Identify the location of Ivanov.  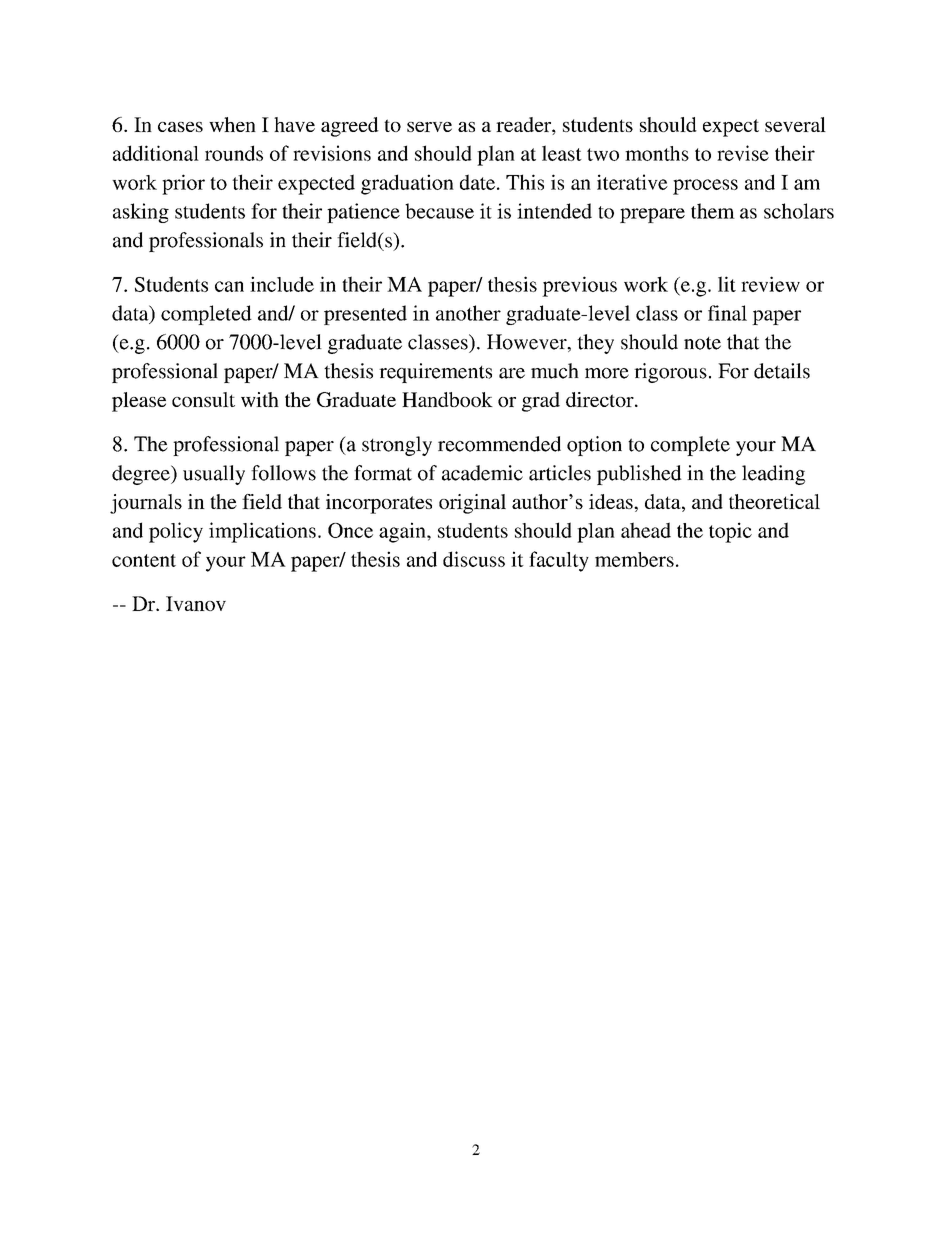
(196, 603).
